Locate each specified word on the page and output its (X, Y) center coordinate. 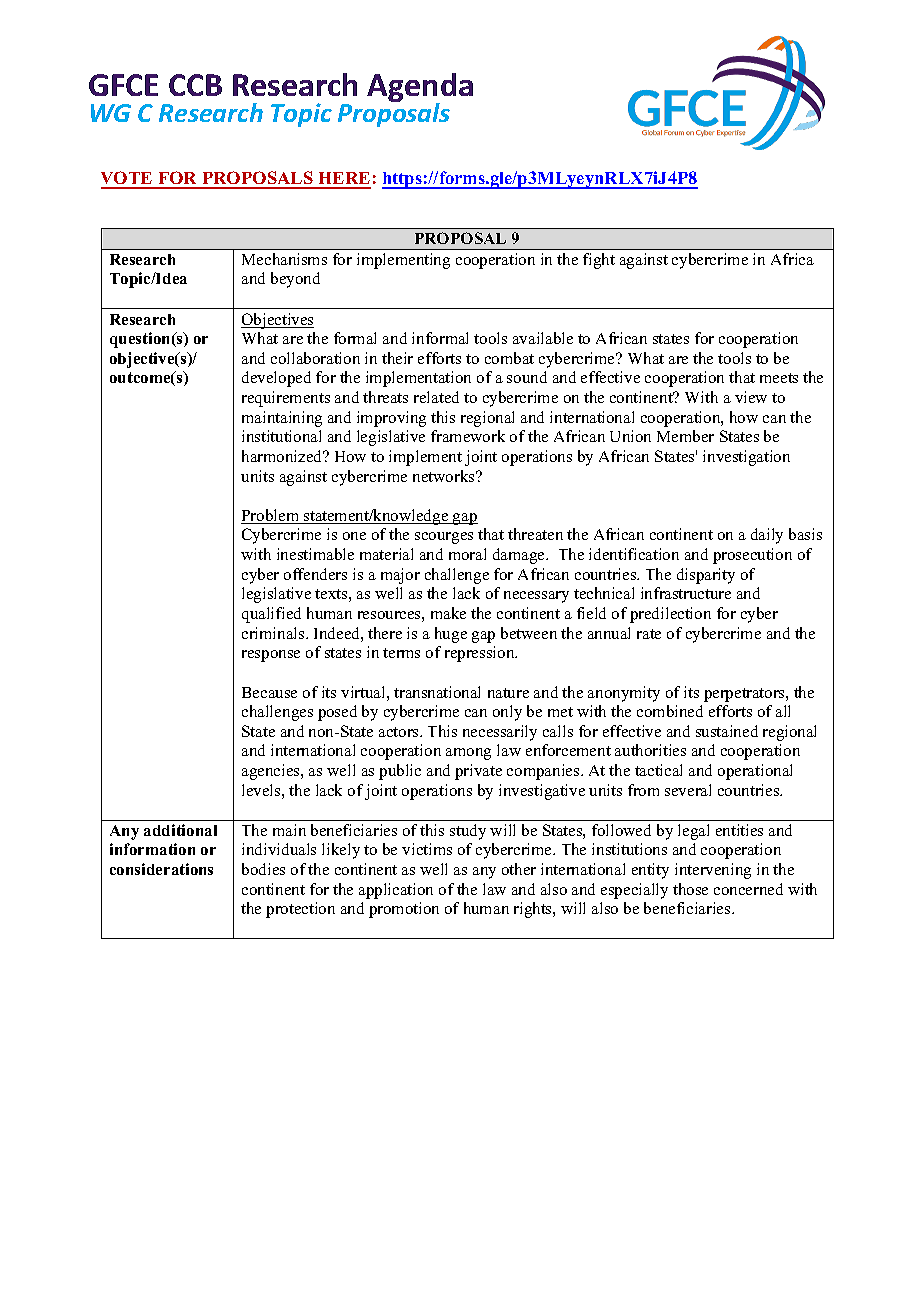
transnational (437, 692)
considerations (161, 869)
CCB (195, 85)
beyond (295, 280)
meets (779, 378)
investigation (746, 458)
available (543, 338)
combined (670, 711)
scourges (444, 538)
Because (269, 692)
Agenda (420, 89)
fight (599, 261)
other (519, 869)
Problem (271, 516)
